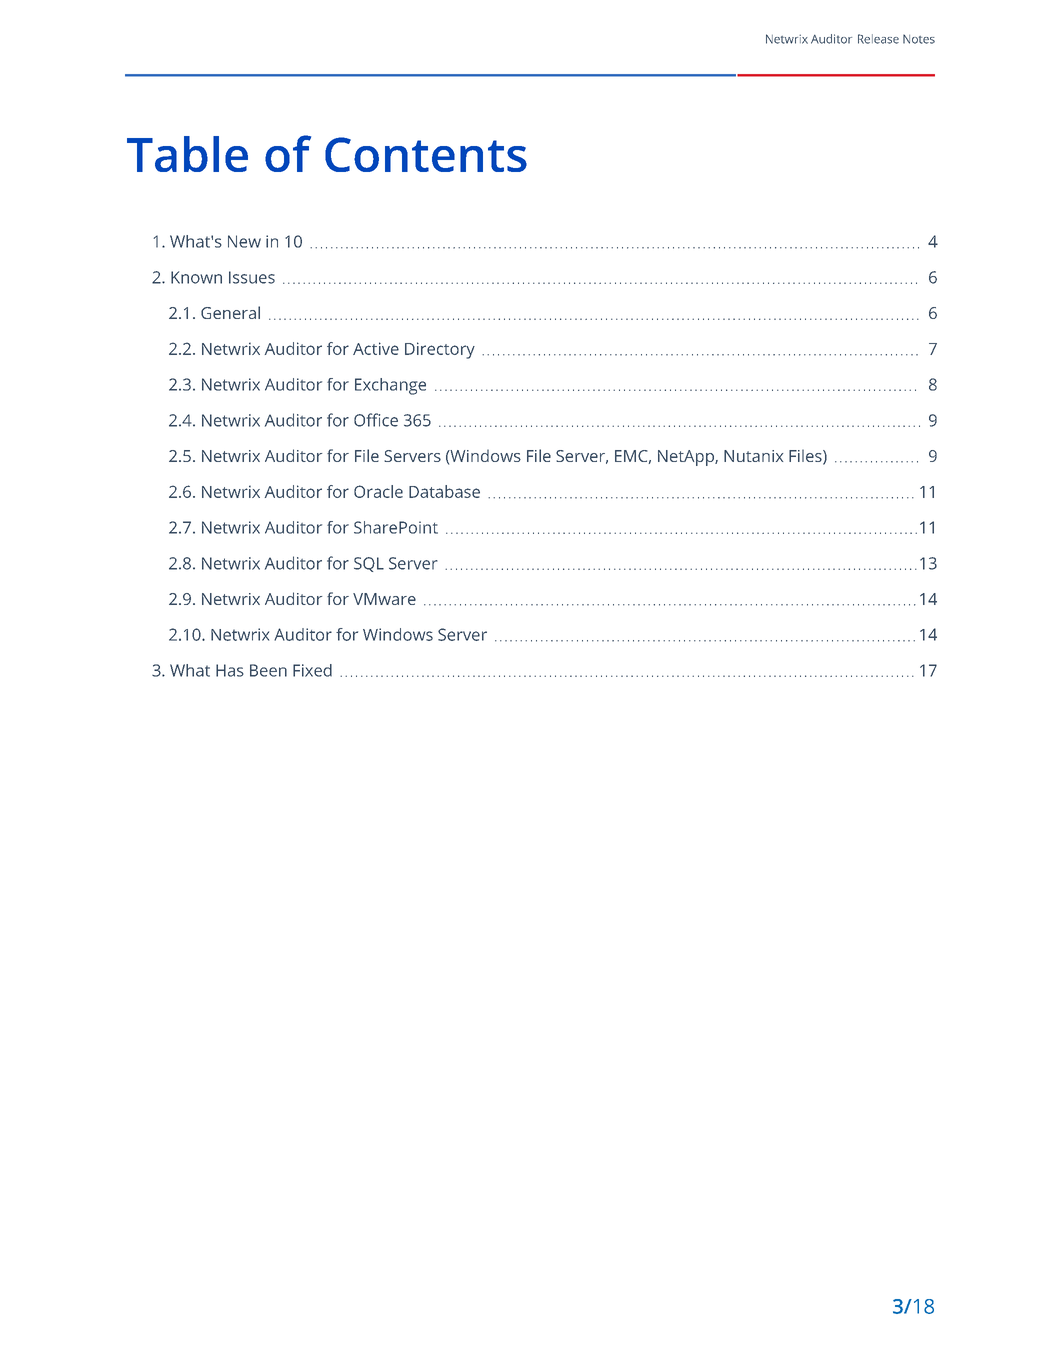 The height and width of the document is (1348, 1041). Describe the element at coordinates (878, 39) in the document. I see `Release` at that location.
